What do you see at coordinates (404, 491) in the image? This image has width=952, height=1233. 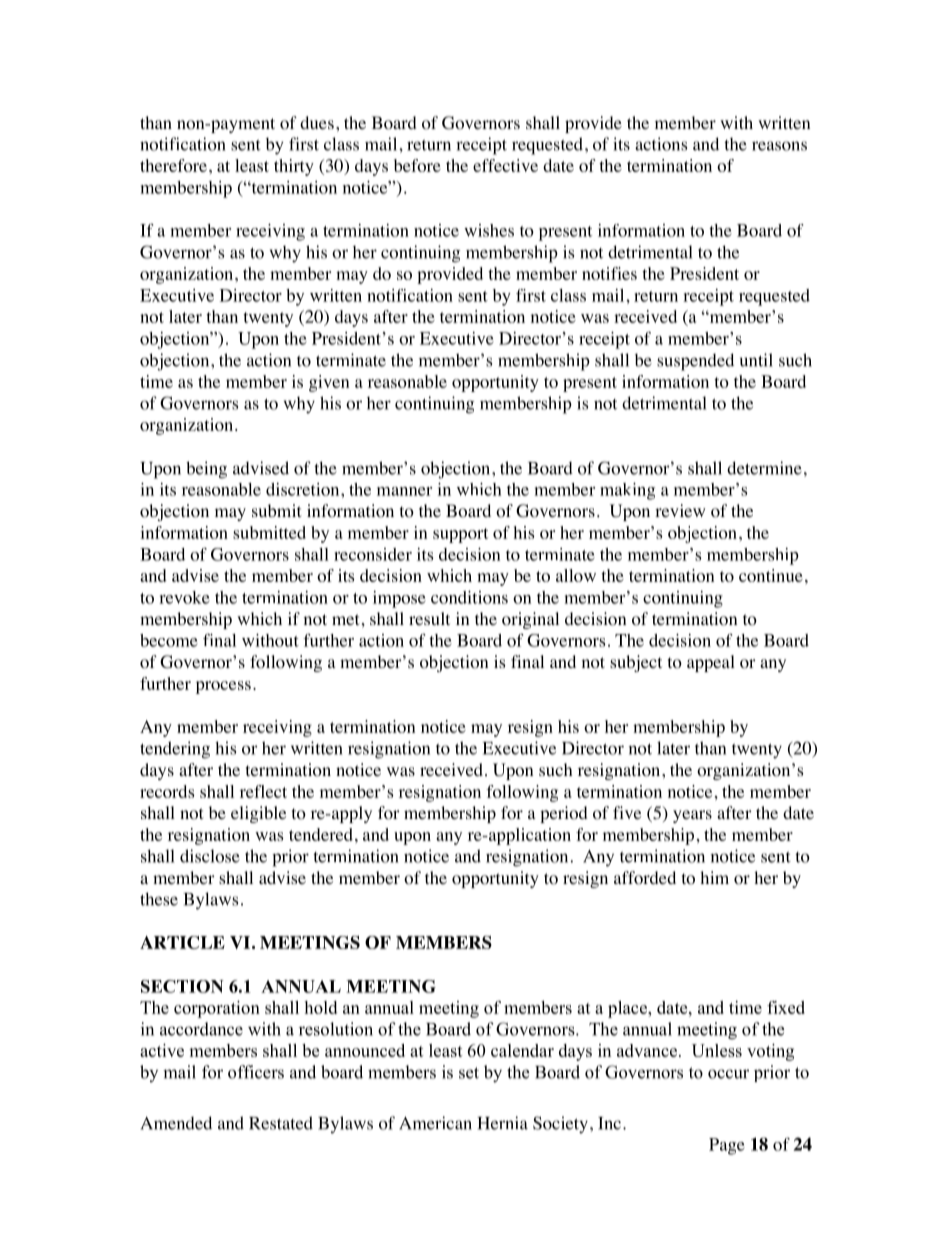 I see `manner` at bounding box center [404, 491].
